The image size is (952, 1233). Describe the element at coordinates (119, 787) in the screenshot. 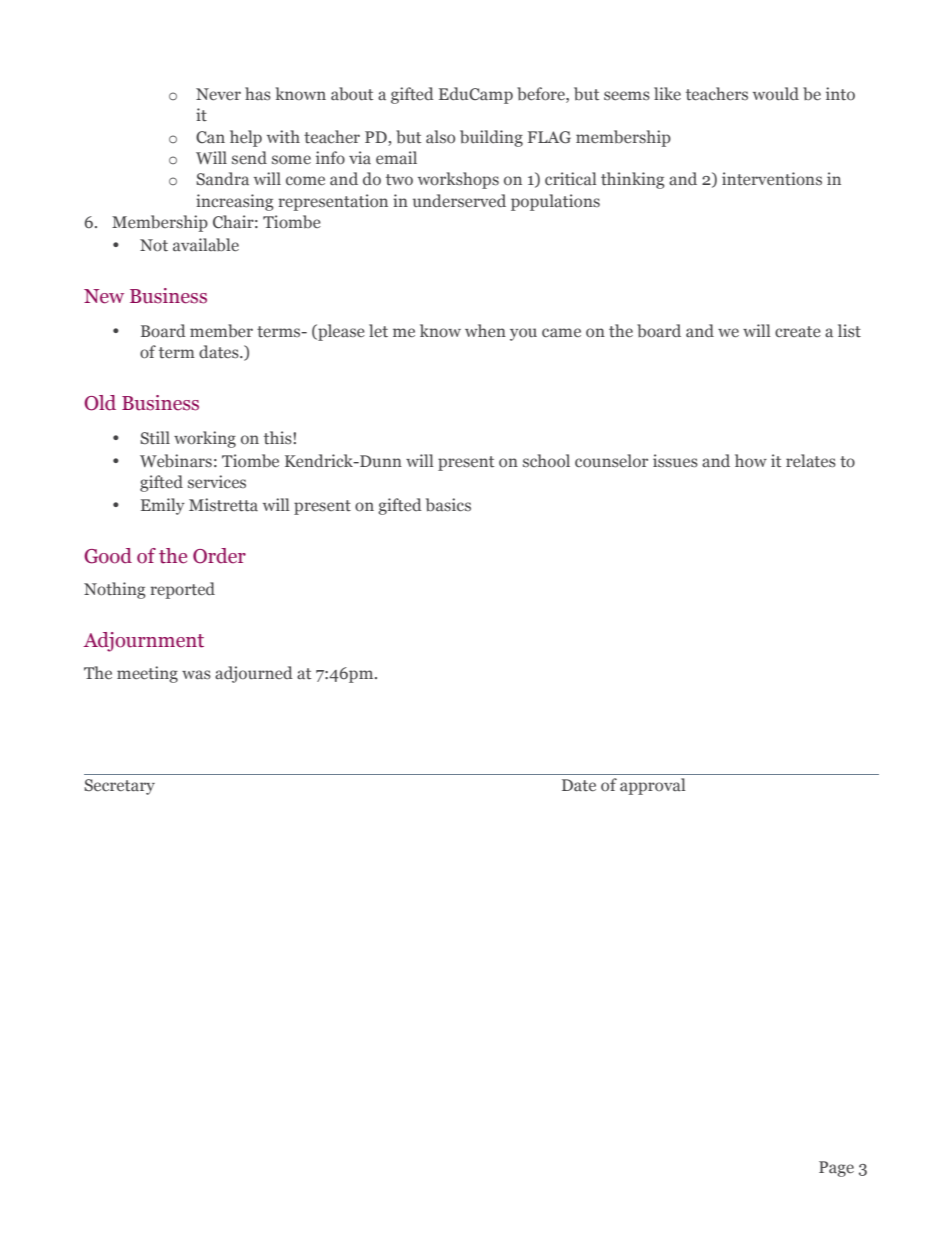

I see `Secretary` at that location.
